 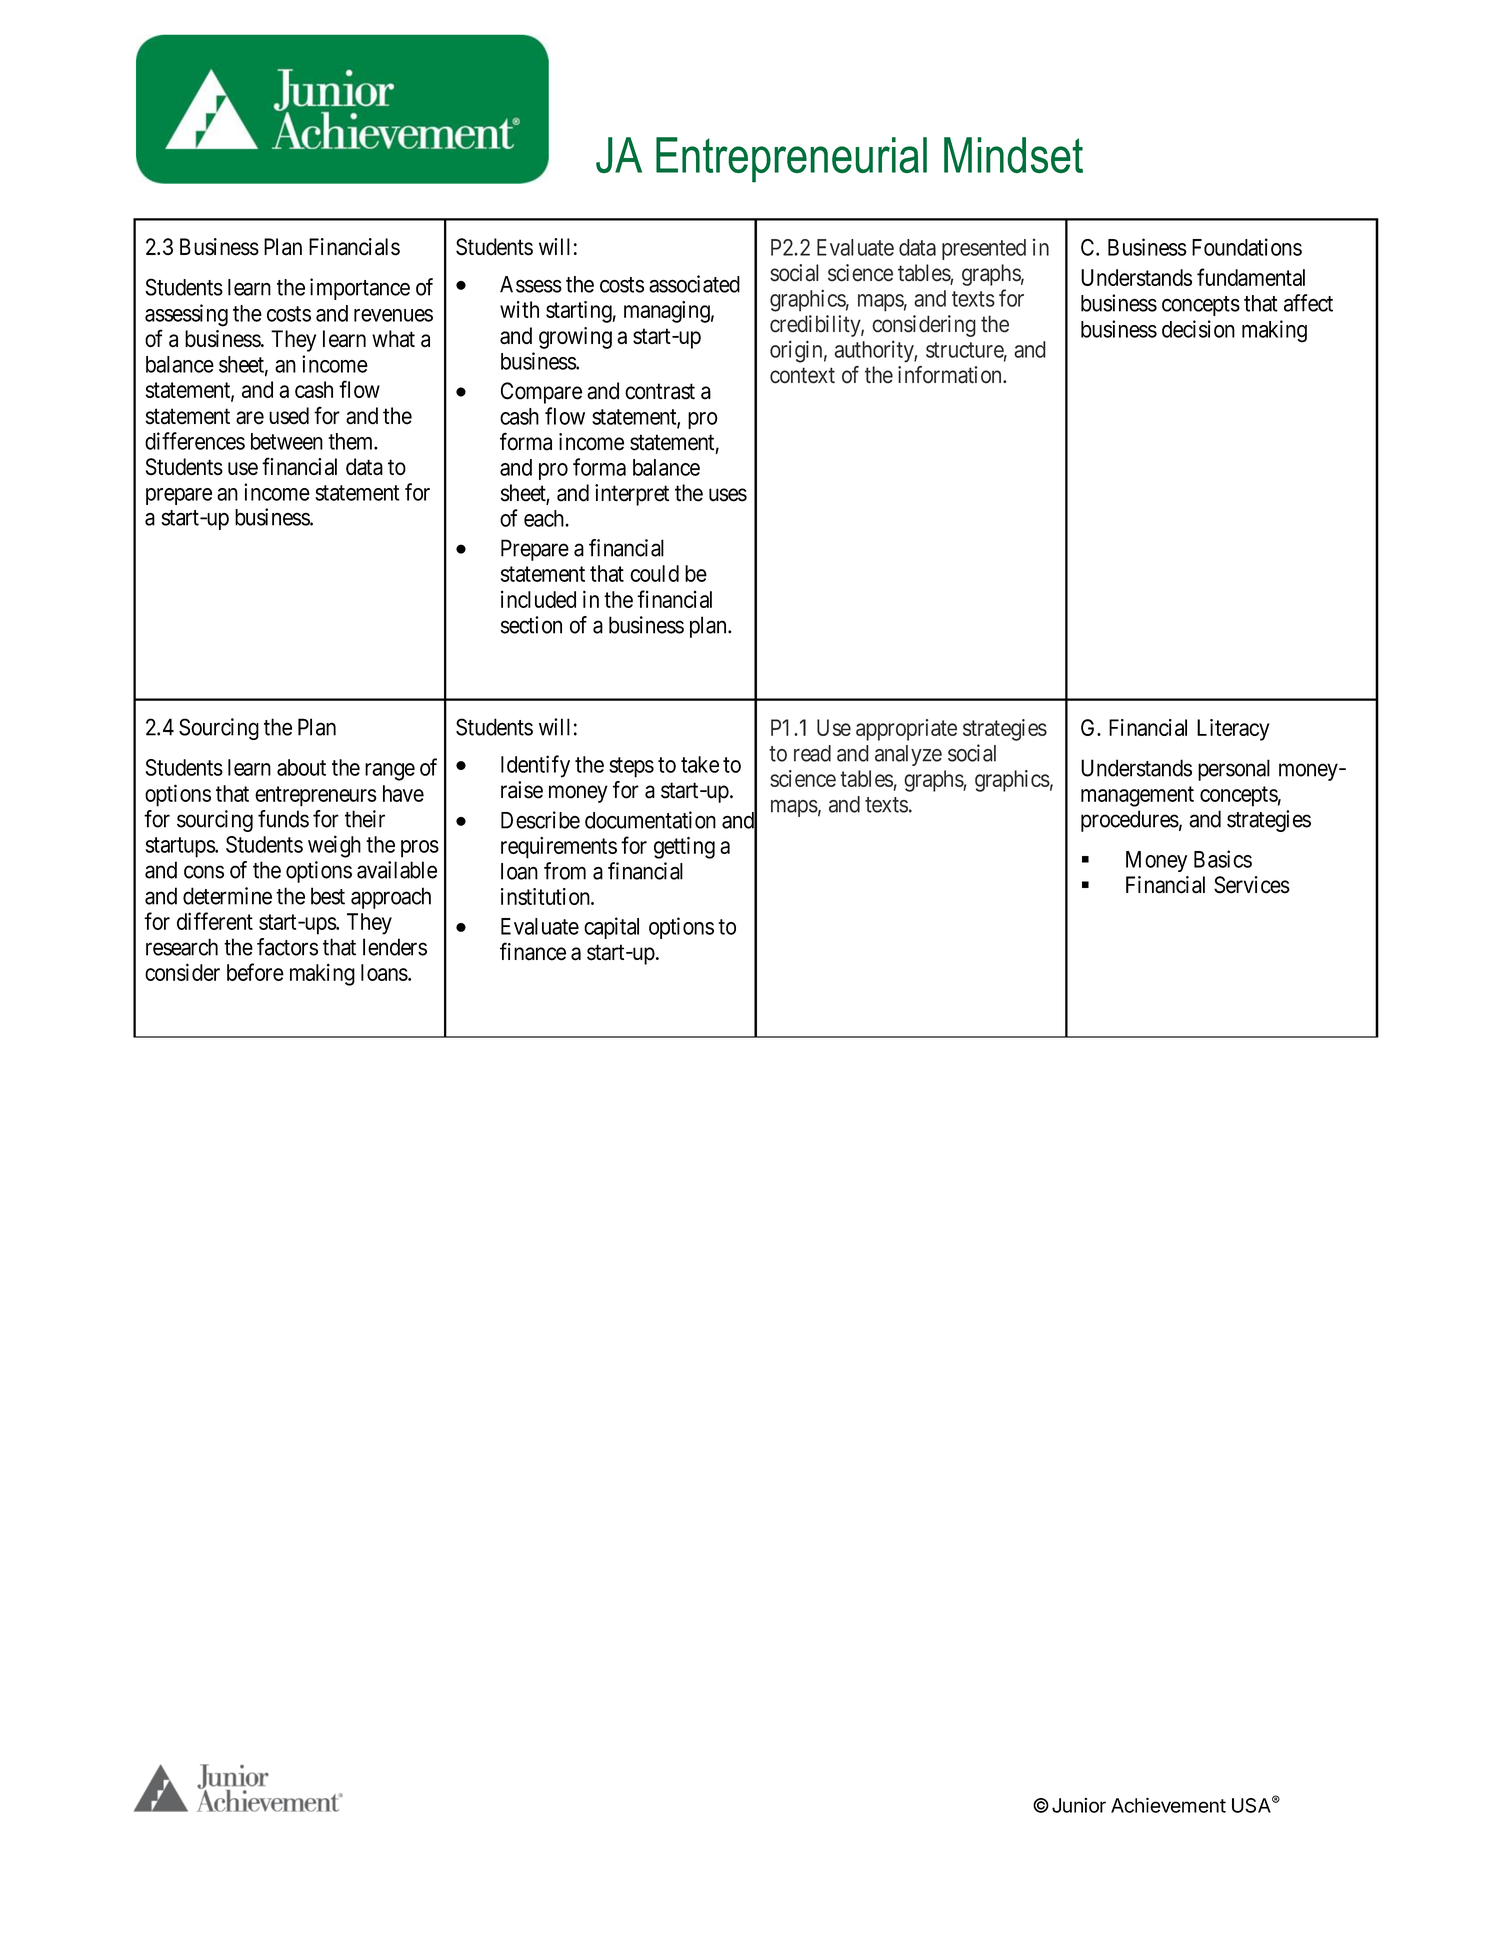 I want to click on importance, so click(x=360, y=289).
